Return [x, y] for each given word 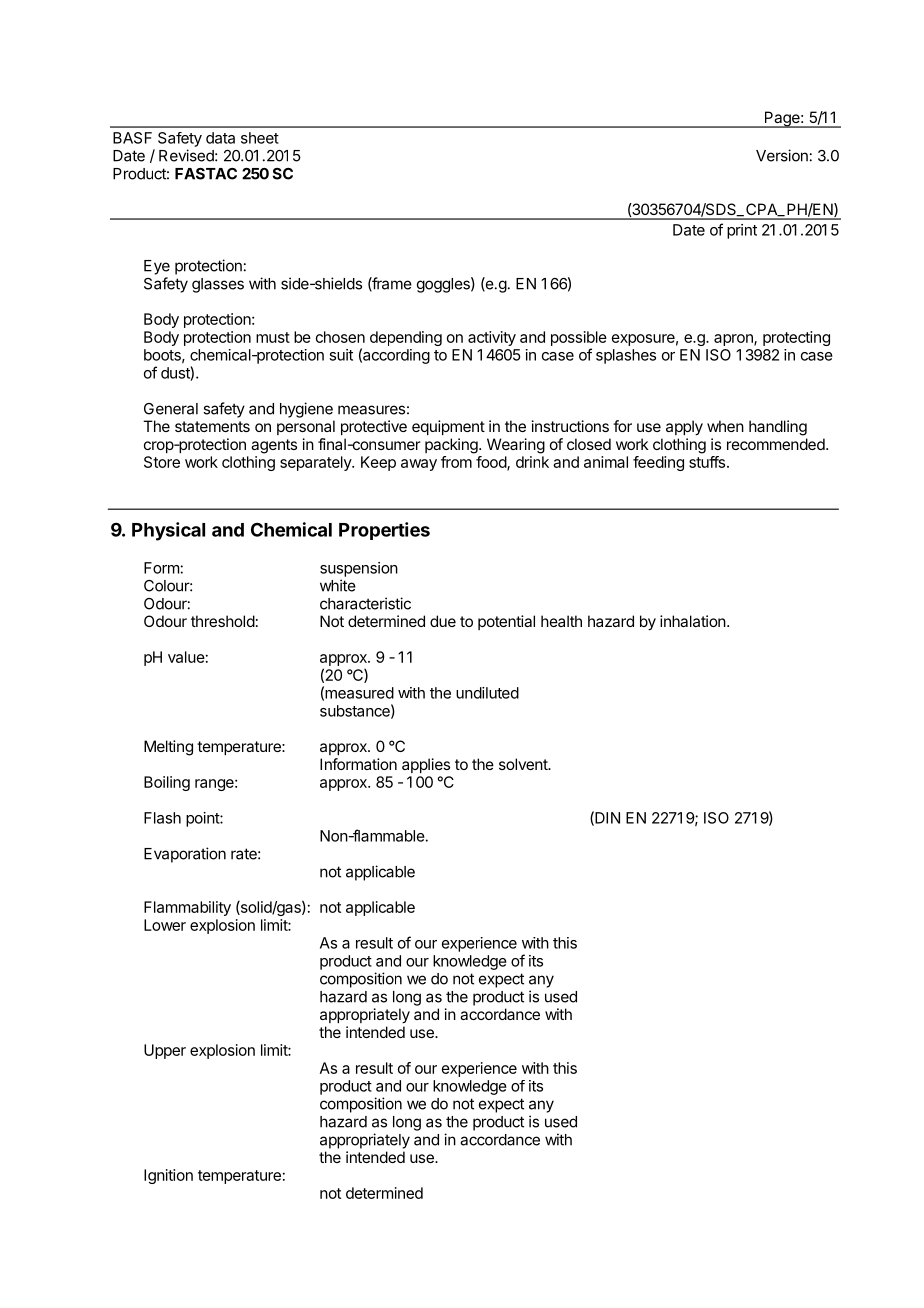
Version [782, 155]
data [220, 138]
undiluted [487, 693]
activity [492, 338]
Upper [165, 1051]
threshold [223, 621]
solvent [524, 764]
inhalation [693, 621]
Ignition [168, 1176]
